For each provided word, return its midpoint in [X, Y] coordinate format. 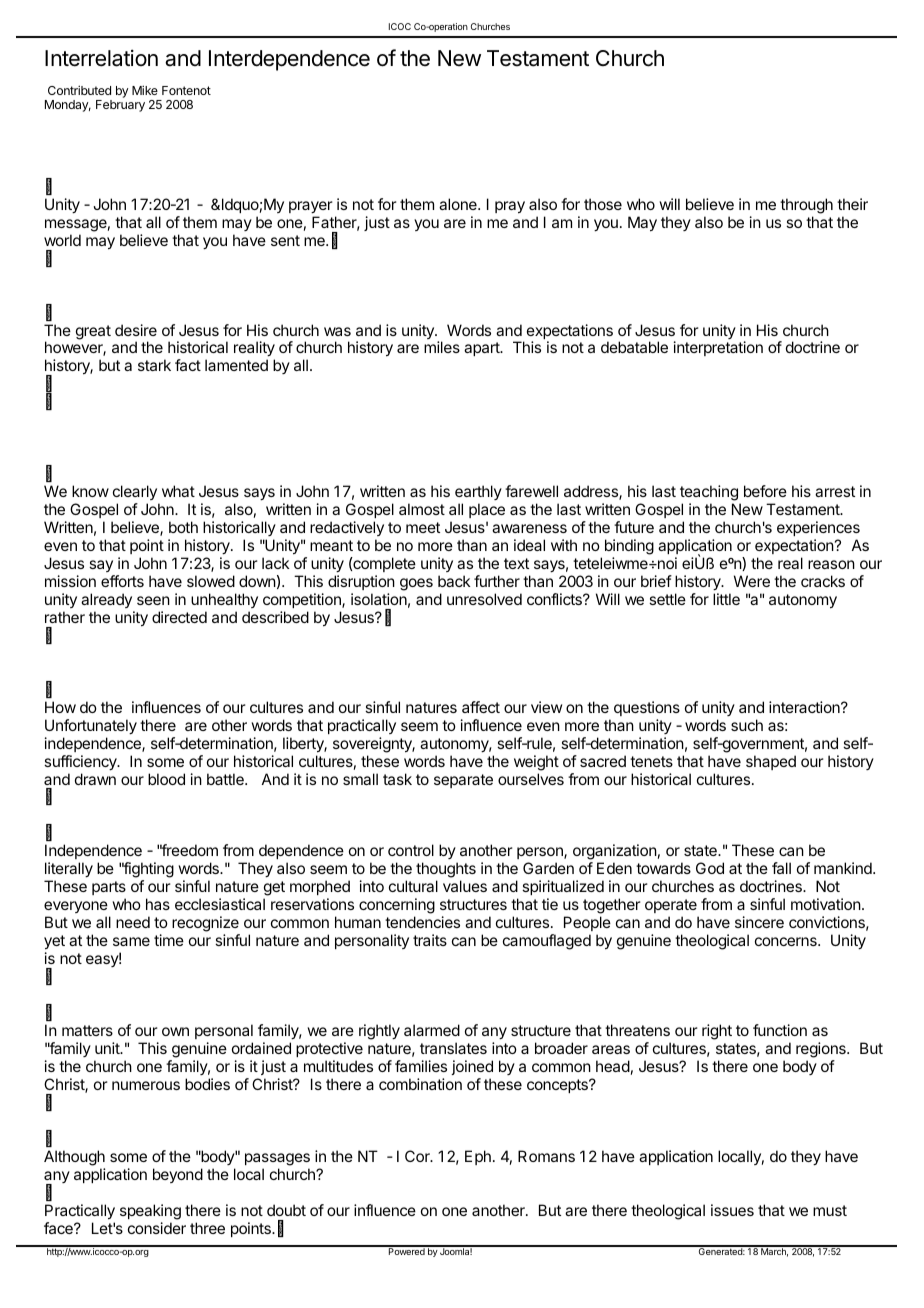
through [806, 206]
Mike [145, 90]
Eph [478, 1157]
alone [459, 204]
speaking [150, 1212]
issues [732, 1210]
